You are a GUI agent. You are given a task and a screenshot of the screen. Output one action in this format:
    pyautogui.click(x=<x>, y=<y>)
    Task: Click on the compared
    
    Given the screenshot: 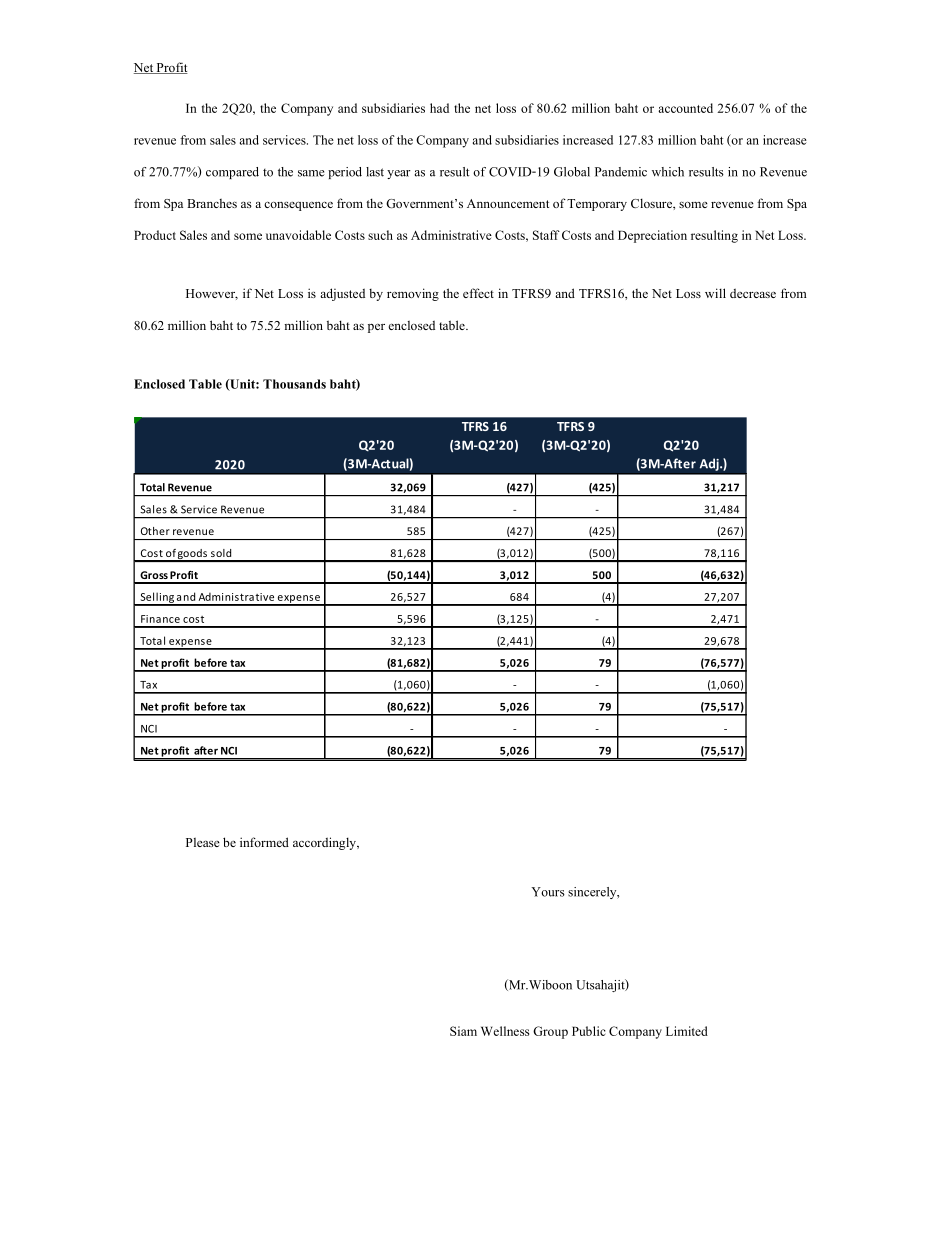 What is the action you would take?
    pyautogui.click(x=232, y=173)
